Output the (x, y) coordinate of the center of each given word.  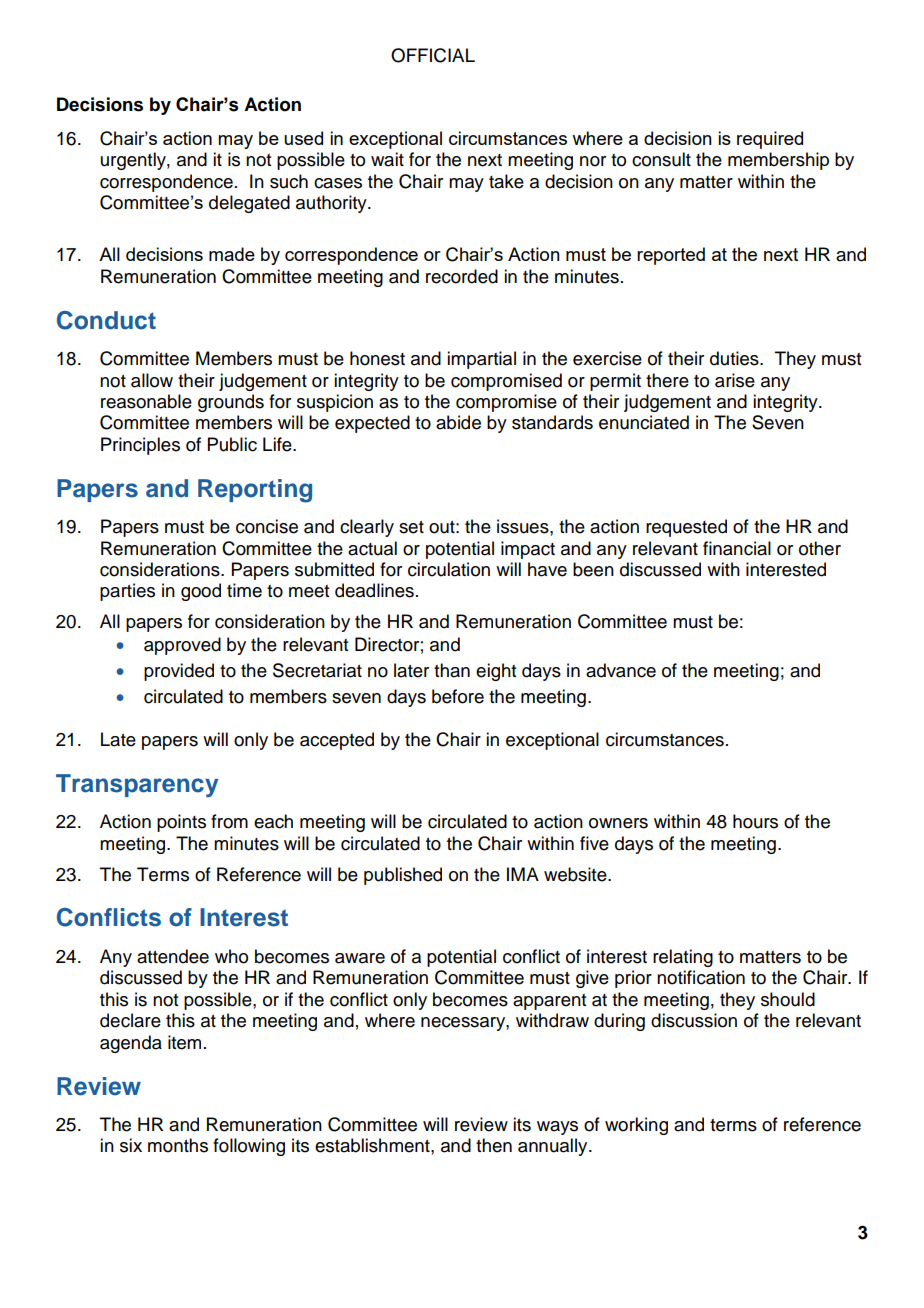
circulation (449, 569)
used (303, 138)
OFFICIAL (433, 55)
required (770, 140)
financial (737, 548)
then (494, 1145)
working (636, 1126)
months (178, 1145)
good (201, 592)
